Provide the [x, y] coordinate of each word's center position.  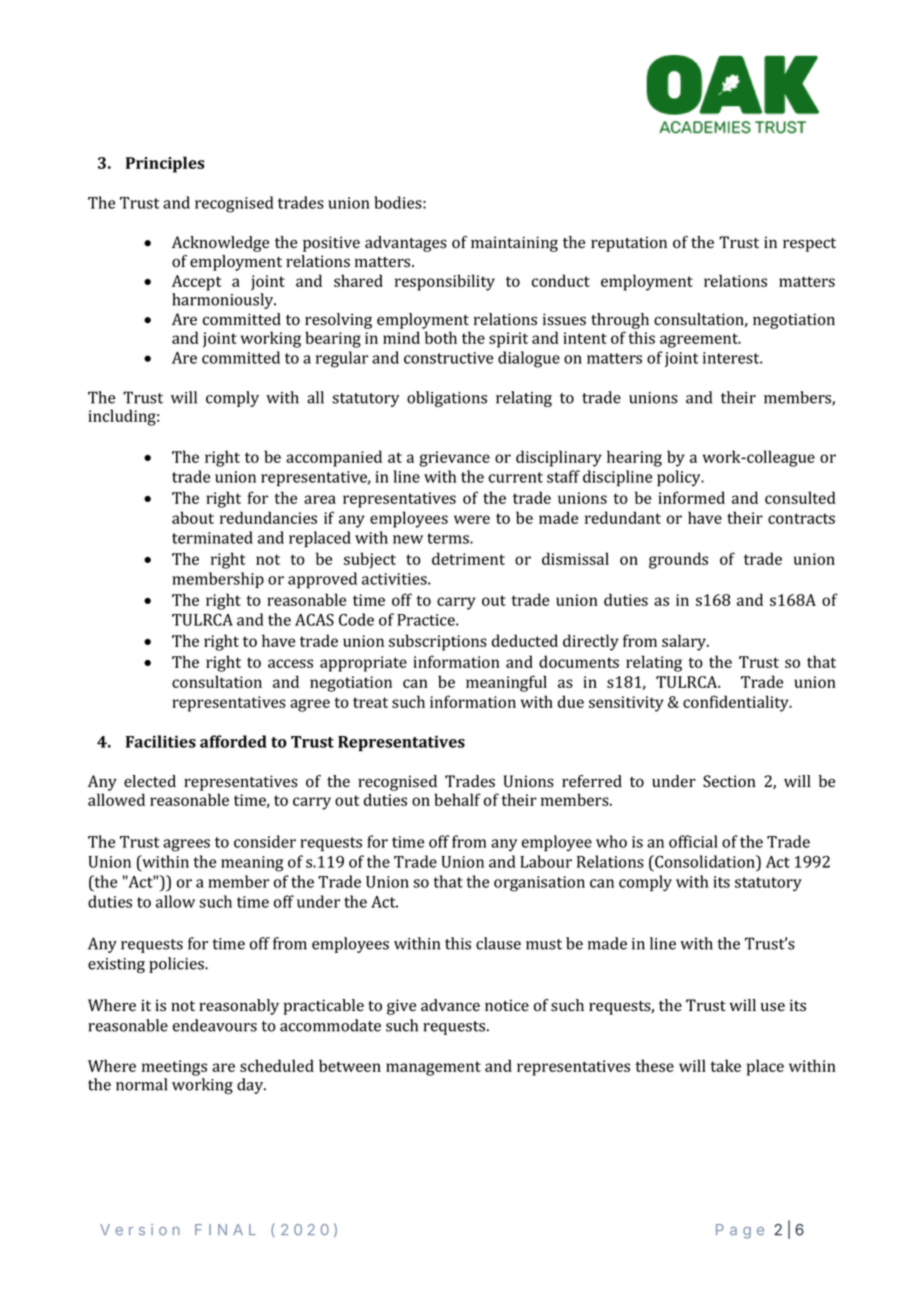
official [693, 841]
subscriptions [438, 642]
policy [680, 478]
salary [685, 642]
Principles [165, 164]
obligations [447, 399]
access [290, 663]
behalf [457, 799]
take [725, 1065]
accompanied [334, 458]
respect [809, 245]
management [433, 1068]
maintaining [514, 244]
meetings [174, 1068]
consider [265, 841]
